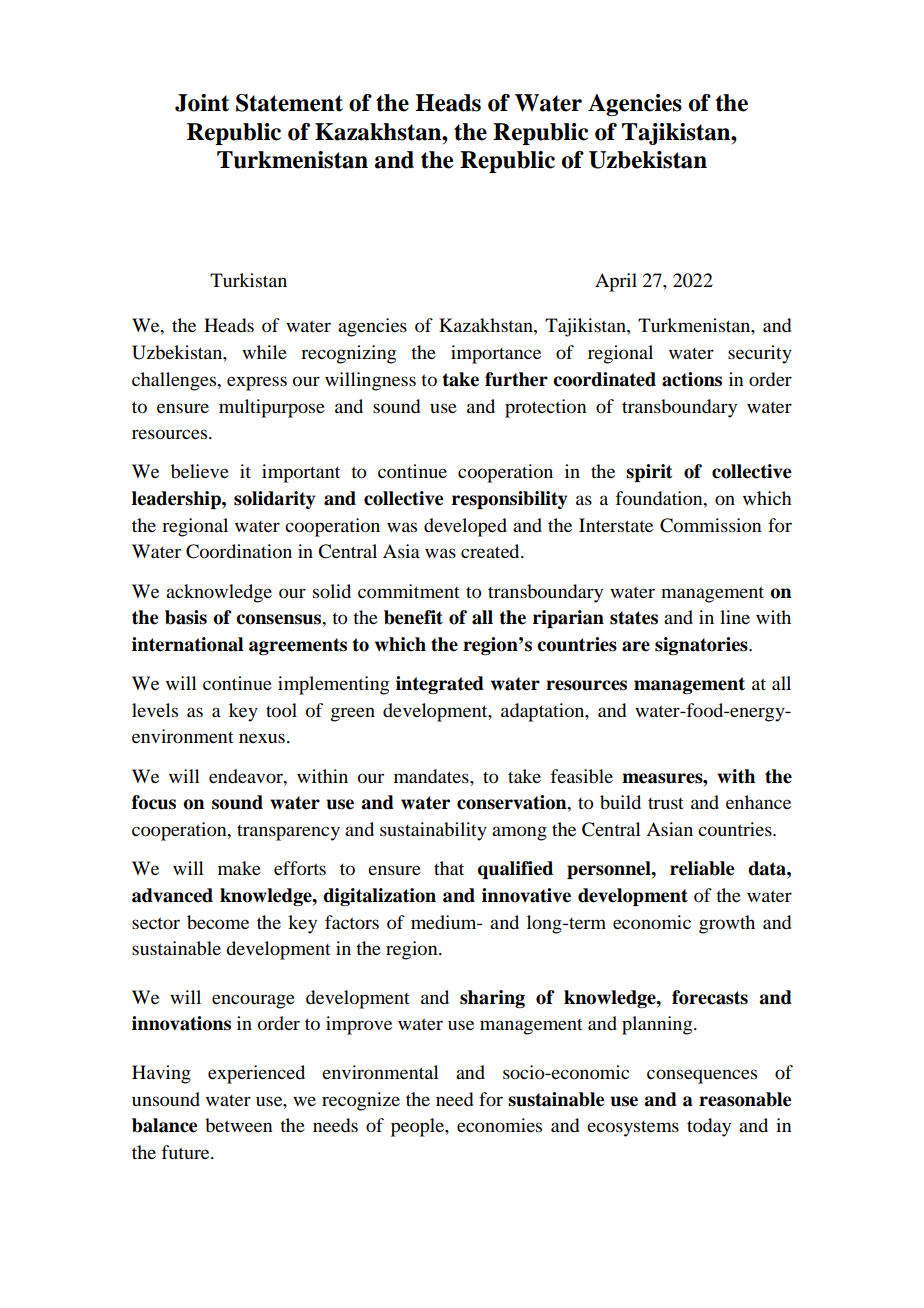 Image resolution: width=924 pixels, height=1308 pixels. Describe the element at coordinates (247, 776) in the screenshot. I see `endeavor` at that location.
